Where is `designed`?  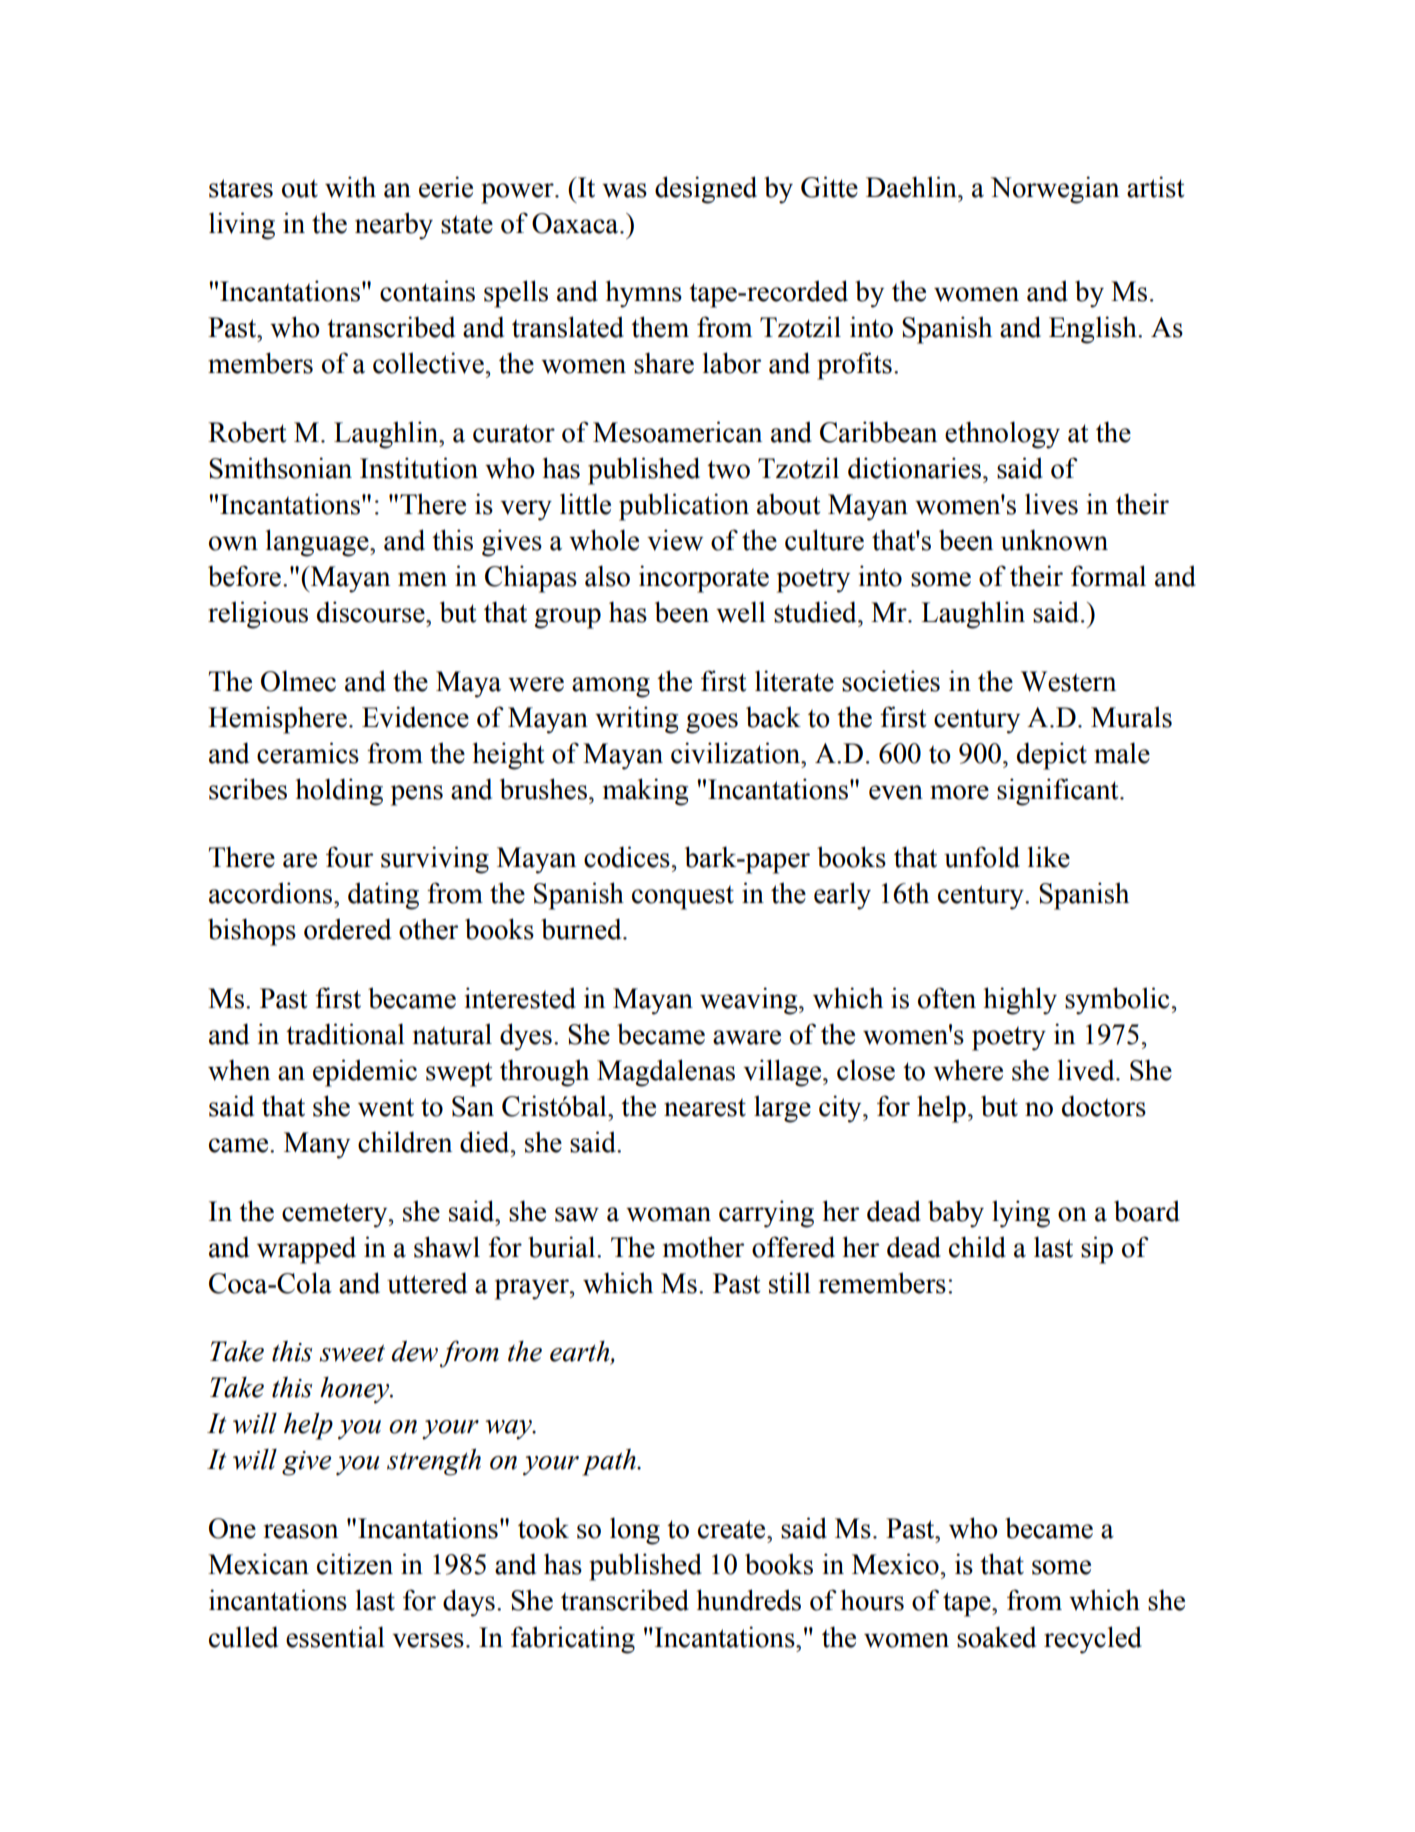
designed is located at coordinates (706, 190).
